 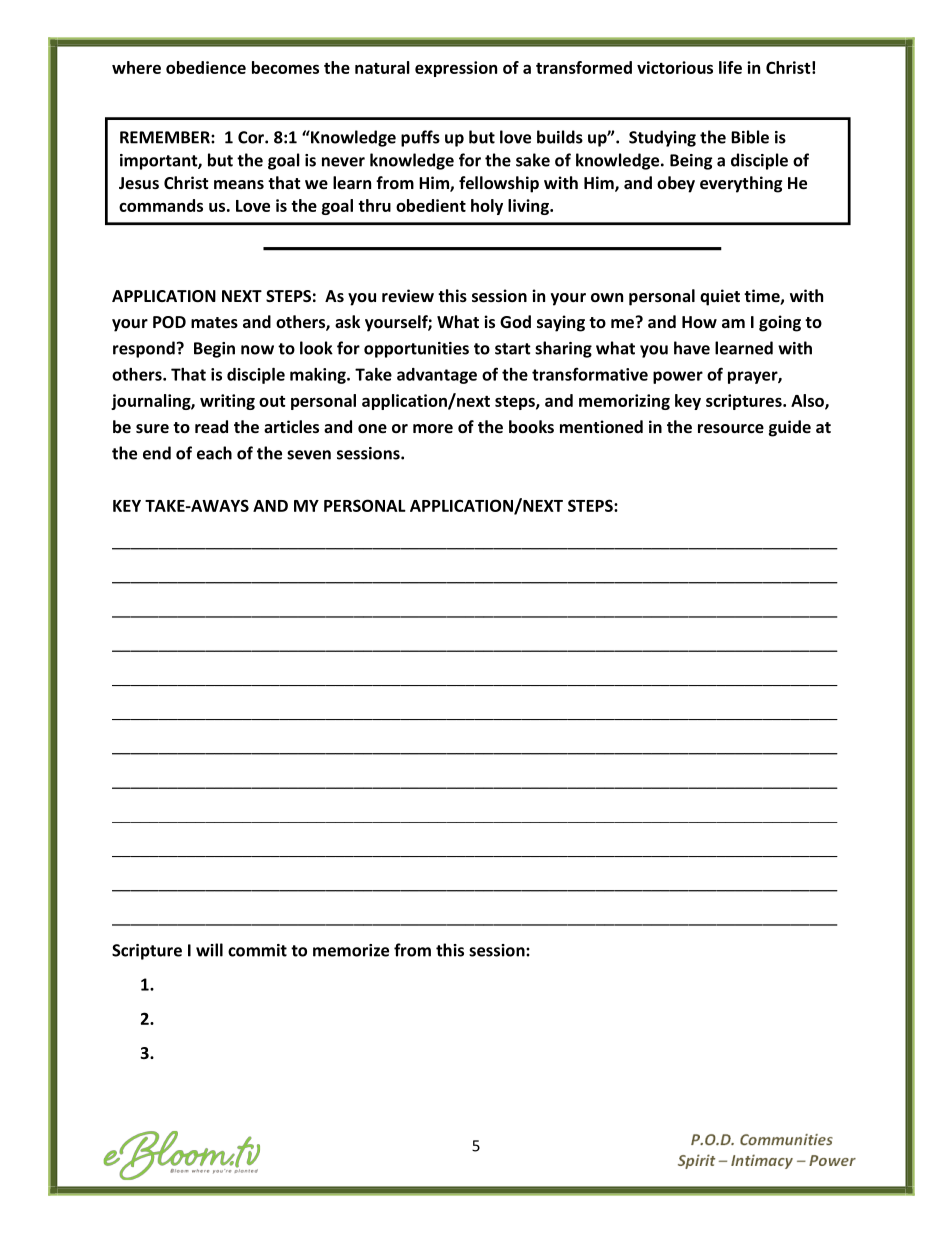 What do you see at coordinates (351, 950) in the screenshot?
I see `memorize` at bounding box center [351, 950].
